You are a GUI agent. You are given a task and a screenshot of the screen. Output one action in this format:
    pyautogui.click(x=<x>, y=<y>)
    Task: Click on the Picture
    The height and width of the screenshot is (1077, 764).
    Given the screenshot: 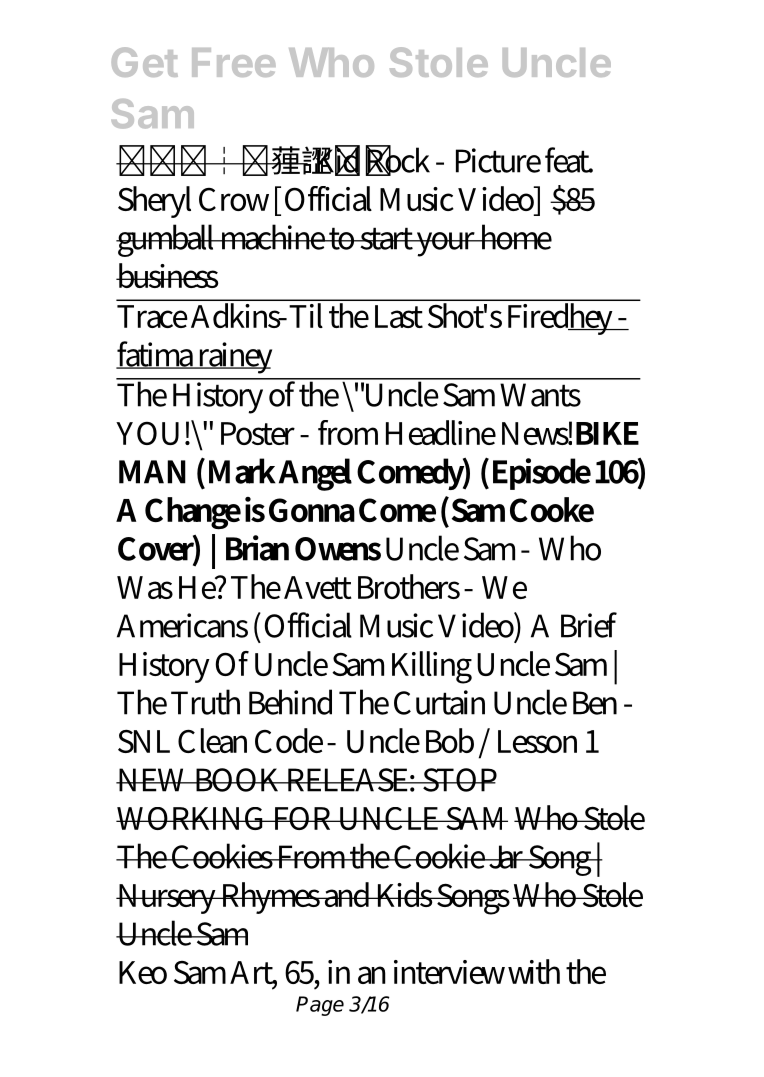 What is the action you would take?
    pyautogui.click(x=498, y=160)
